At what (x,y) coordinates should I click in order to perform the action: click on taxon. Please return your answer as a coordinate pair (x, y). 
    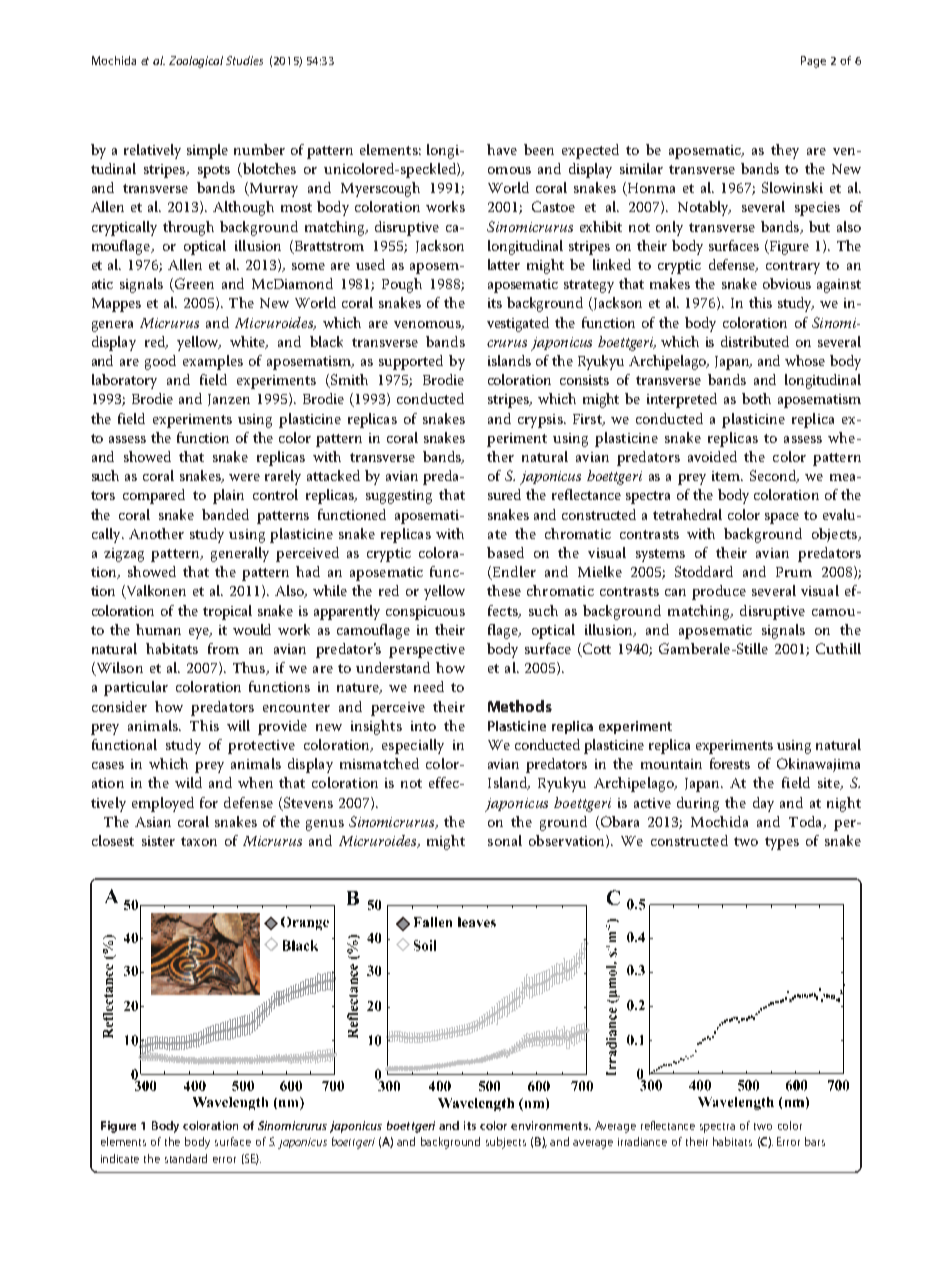
    Looking at the image, I should click on (199, 841).
